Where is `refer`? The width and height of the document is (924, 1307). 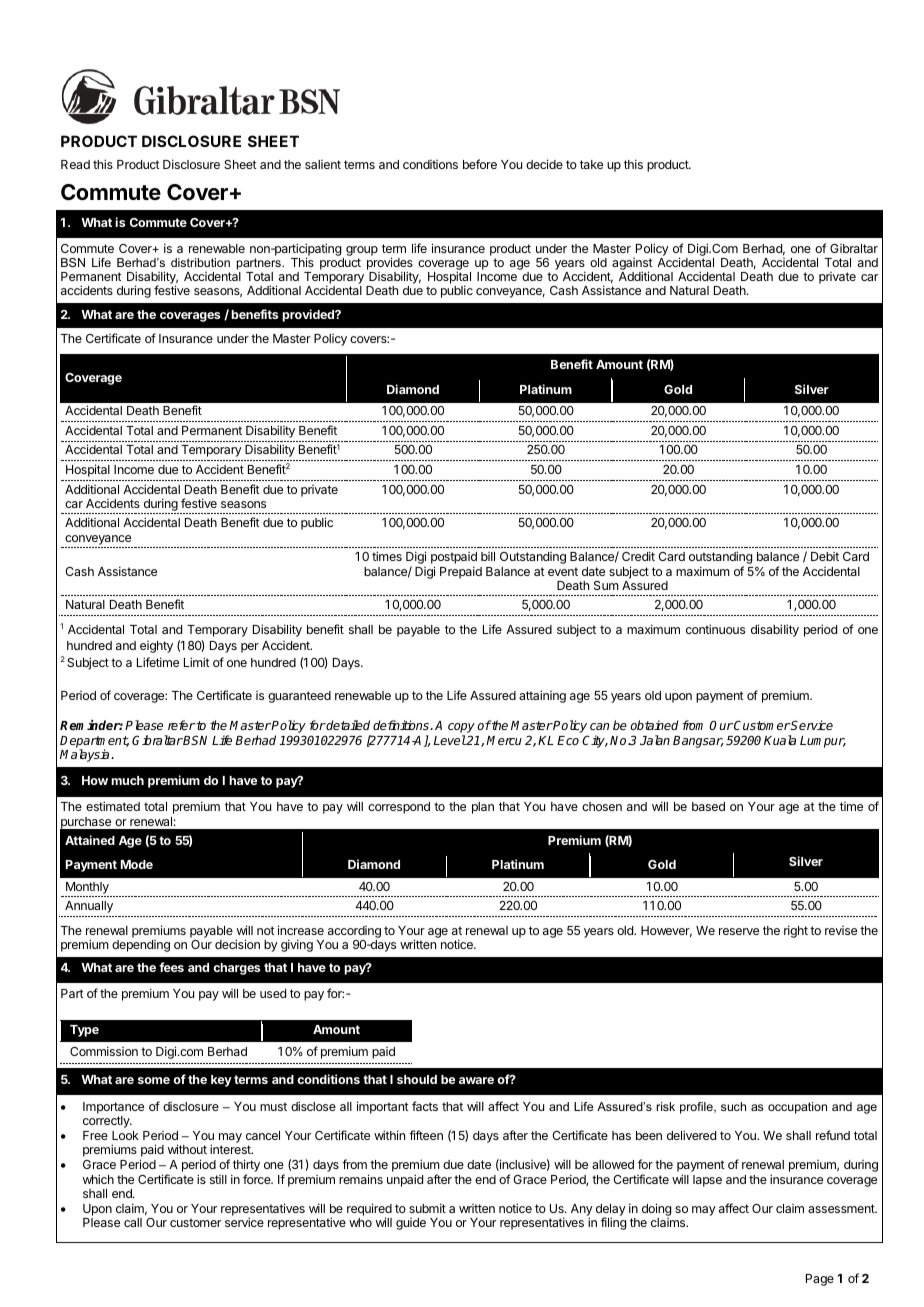
refer is located at coordinates (182, 725).
